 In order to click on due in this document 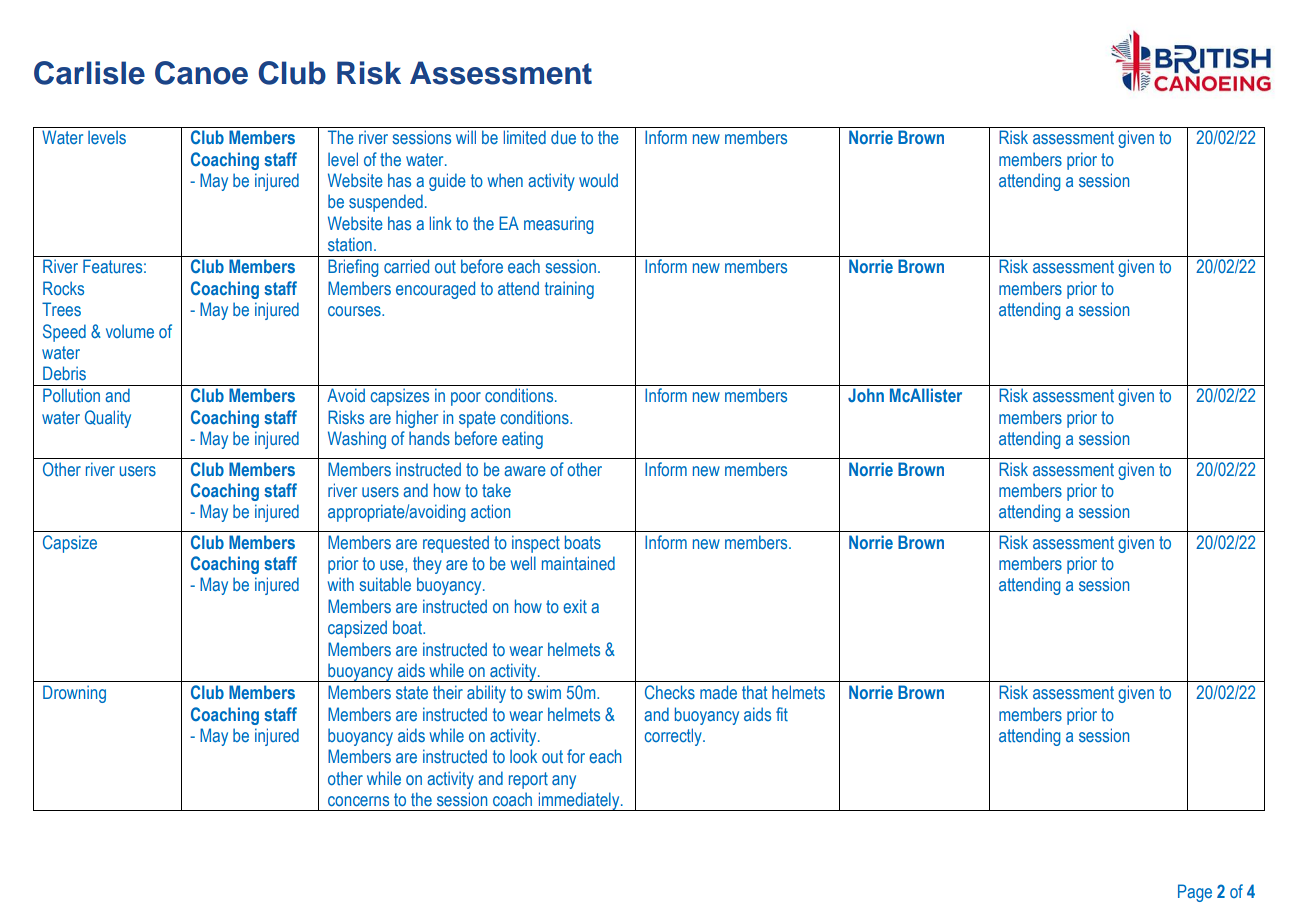, I will do `click(563, 137)`.
